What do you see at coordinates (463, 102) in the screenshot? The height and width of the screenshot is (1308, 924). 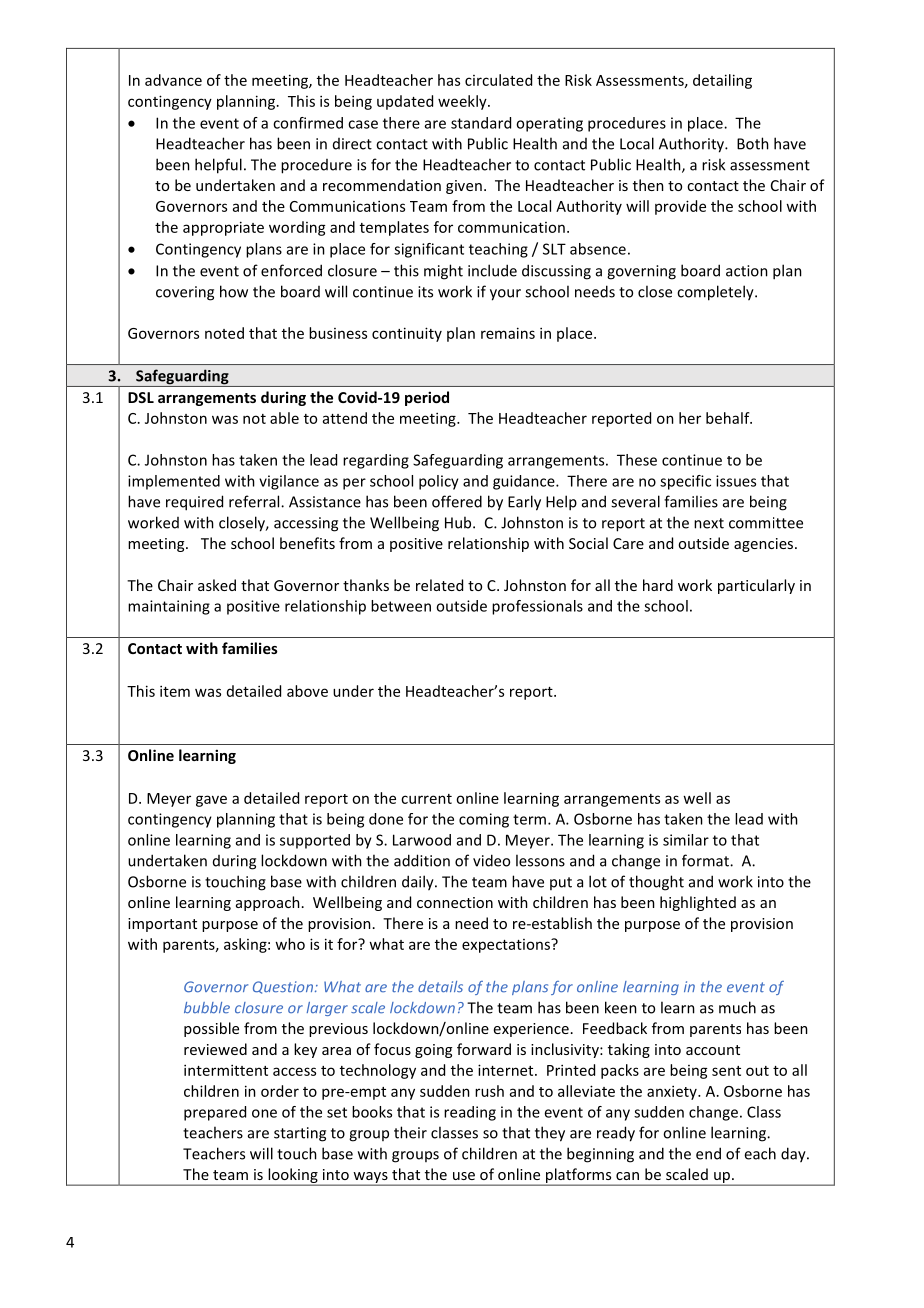 I see `weekly` at bounding box center [463, 102].
